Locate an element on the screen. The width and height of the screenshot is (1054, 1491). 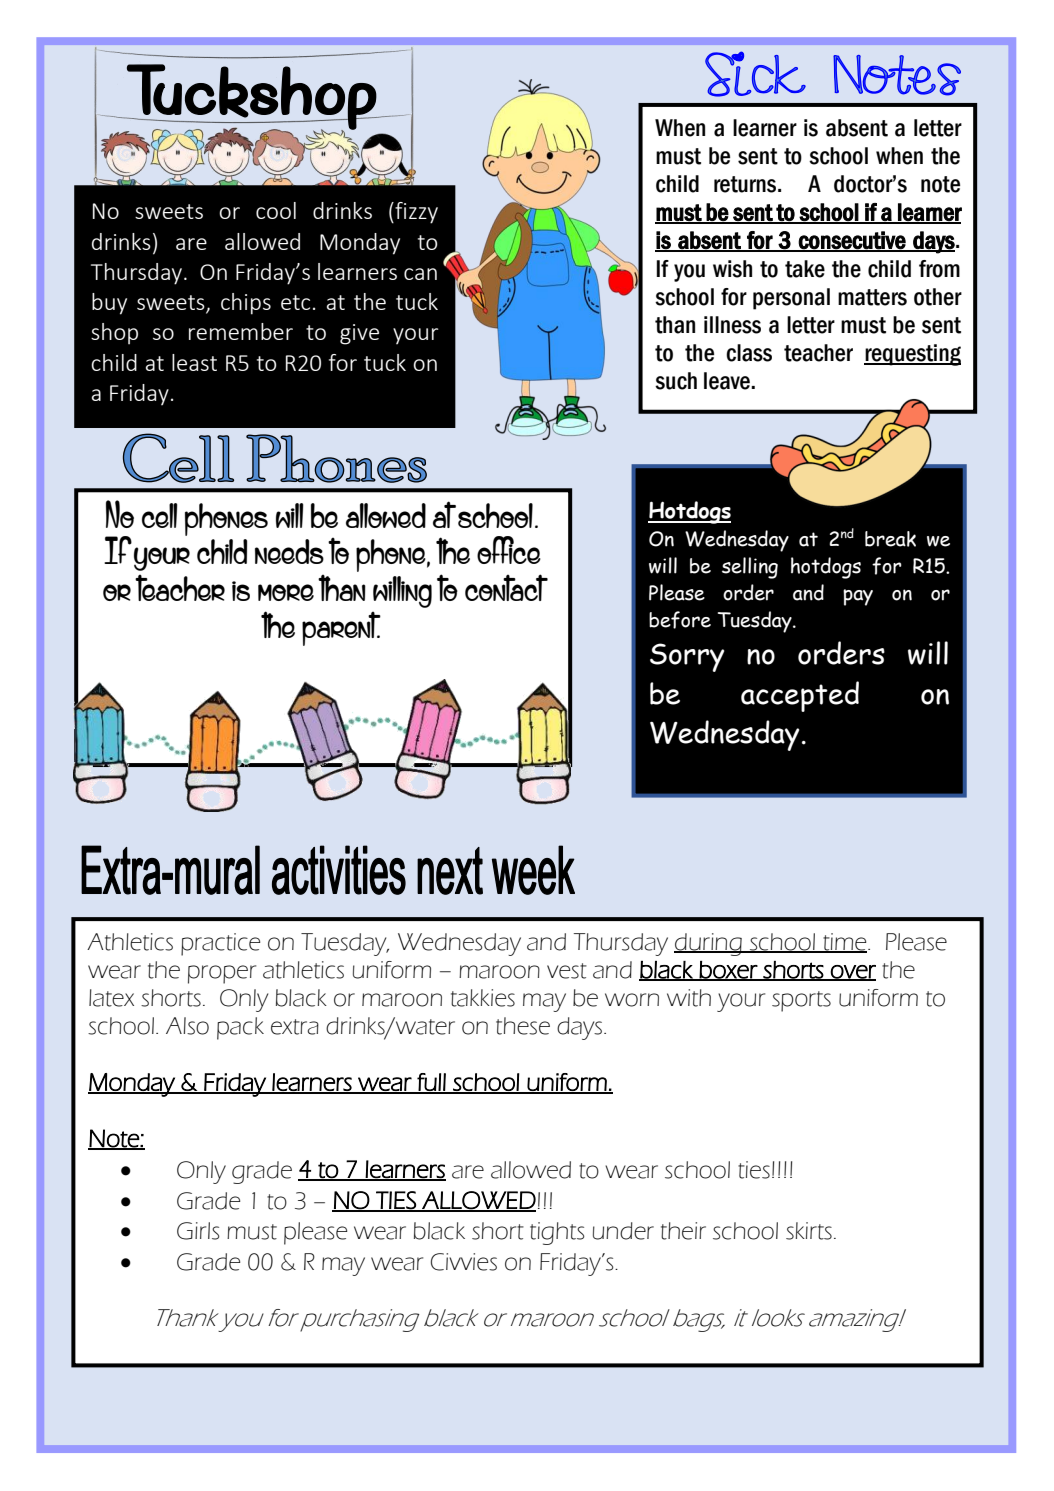
parent is located at coordinates (341, 629).
